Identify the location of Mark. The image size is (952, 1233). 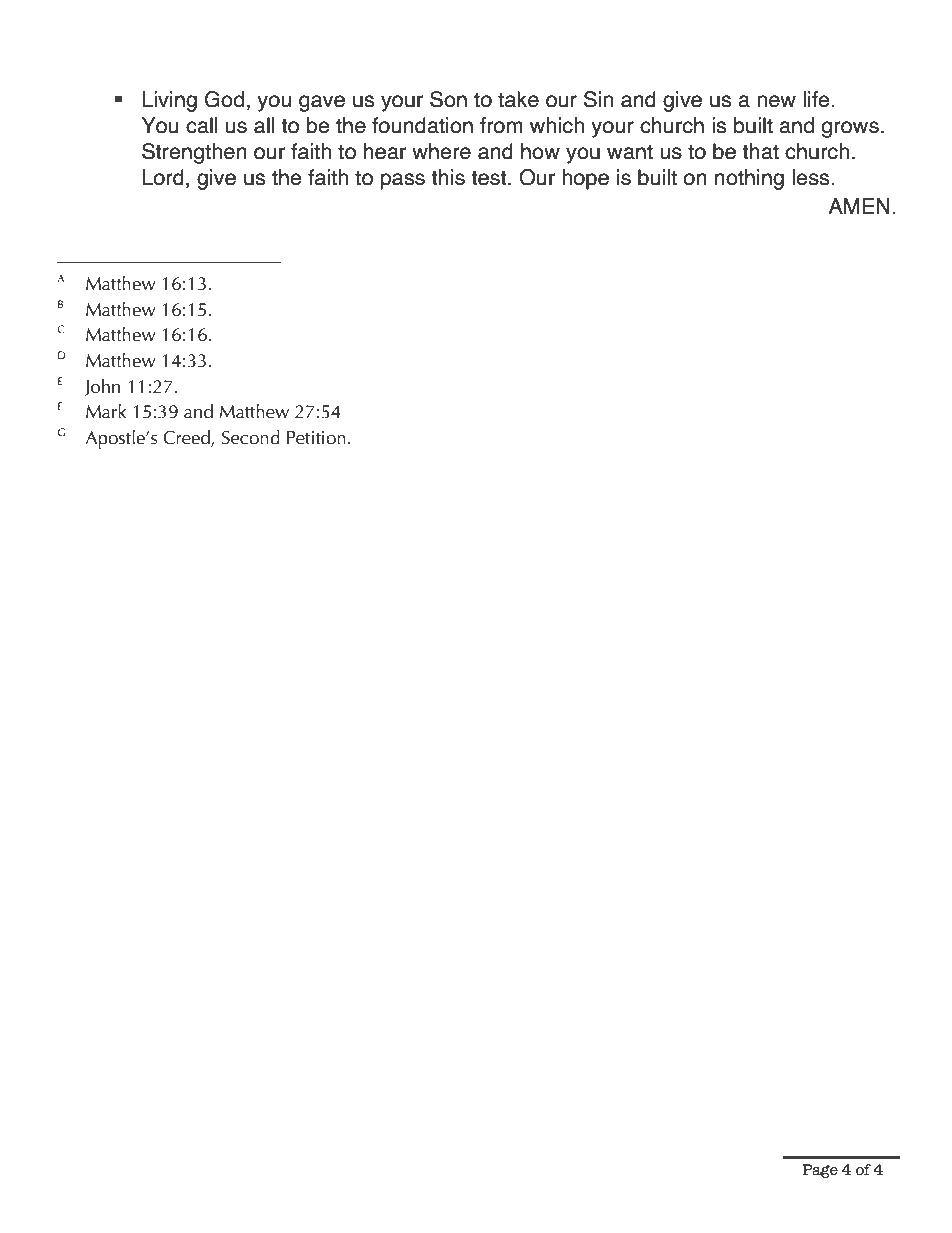
(106, 411).
